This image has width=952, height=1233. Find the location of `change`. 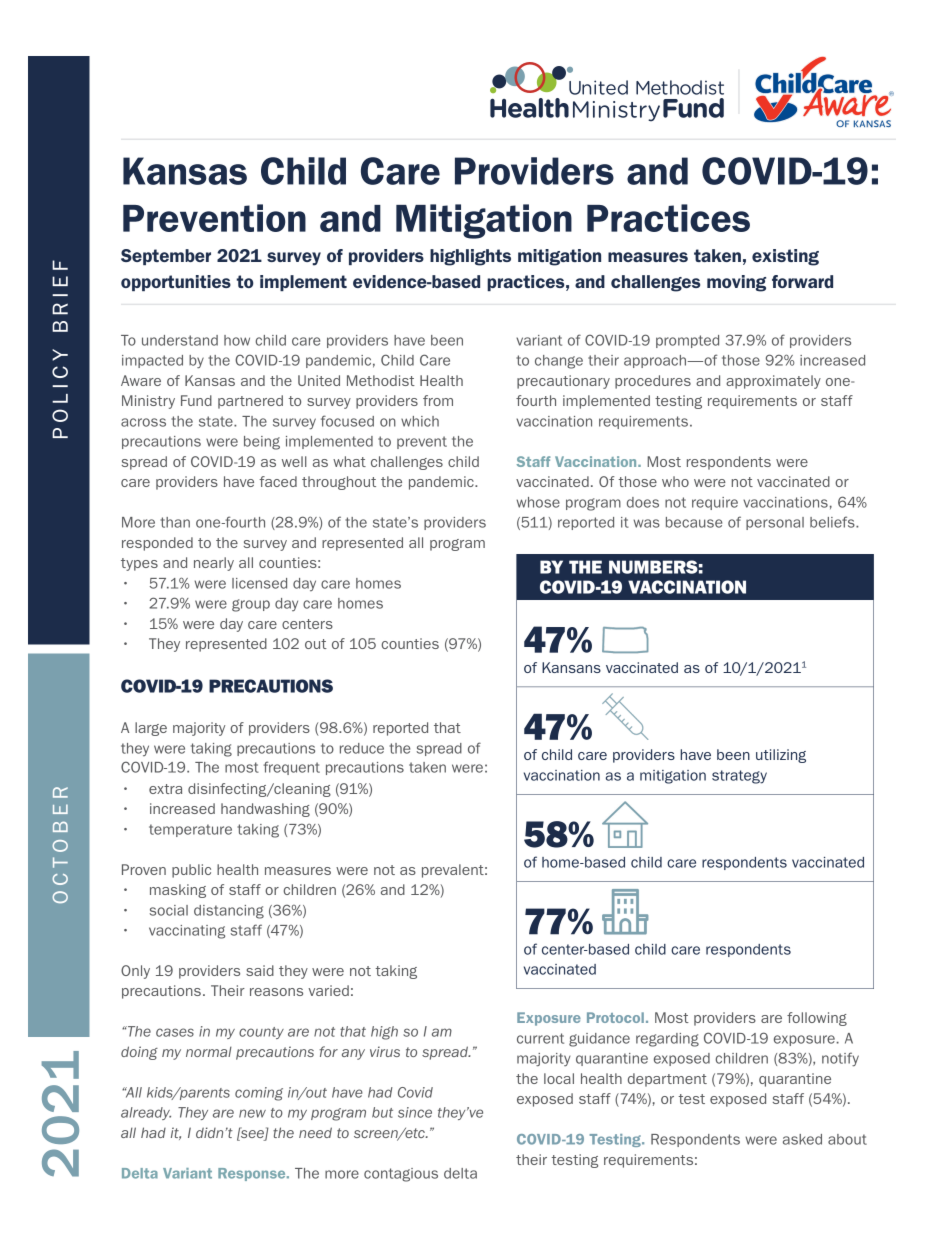

change is located at coordinates (559, 362).
